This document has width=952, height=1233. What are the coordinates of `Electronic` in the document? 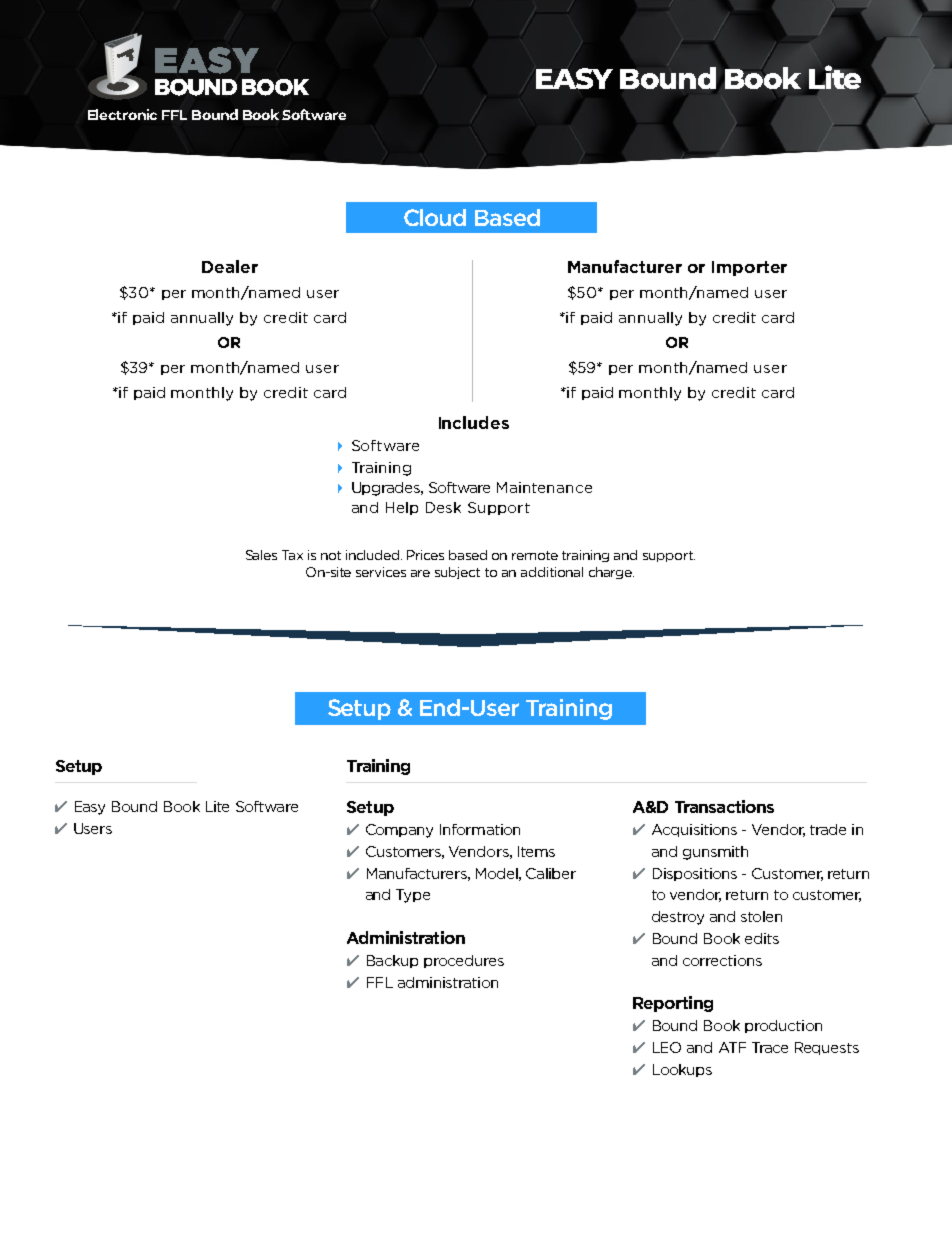 It's located at (122, 114).
